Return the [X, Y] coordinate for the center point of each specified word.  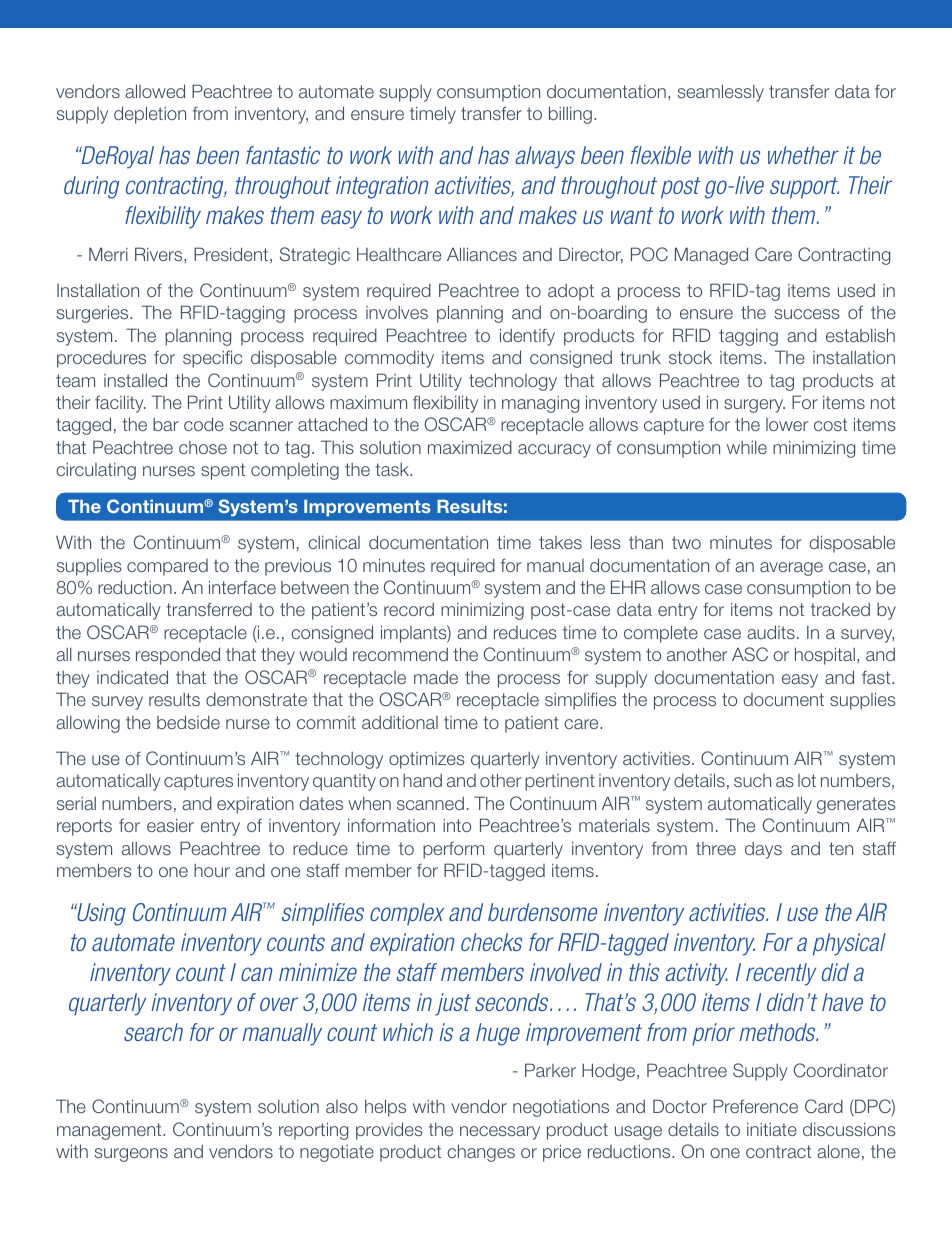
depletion [150, 115]
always [545, 157]
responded [178, 656]
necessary [500, 1133]
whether [803, 155]
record [409, 609]
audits [771, 632]
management [110, 1131]
